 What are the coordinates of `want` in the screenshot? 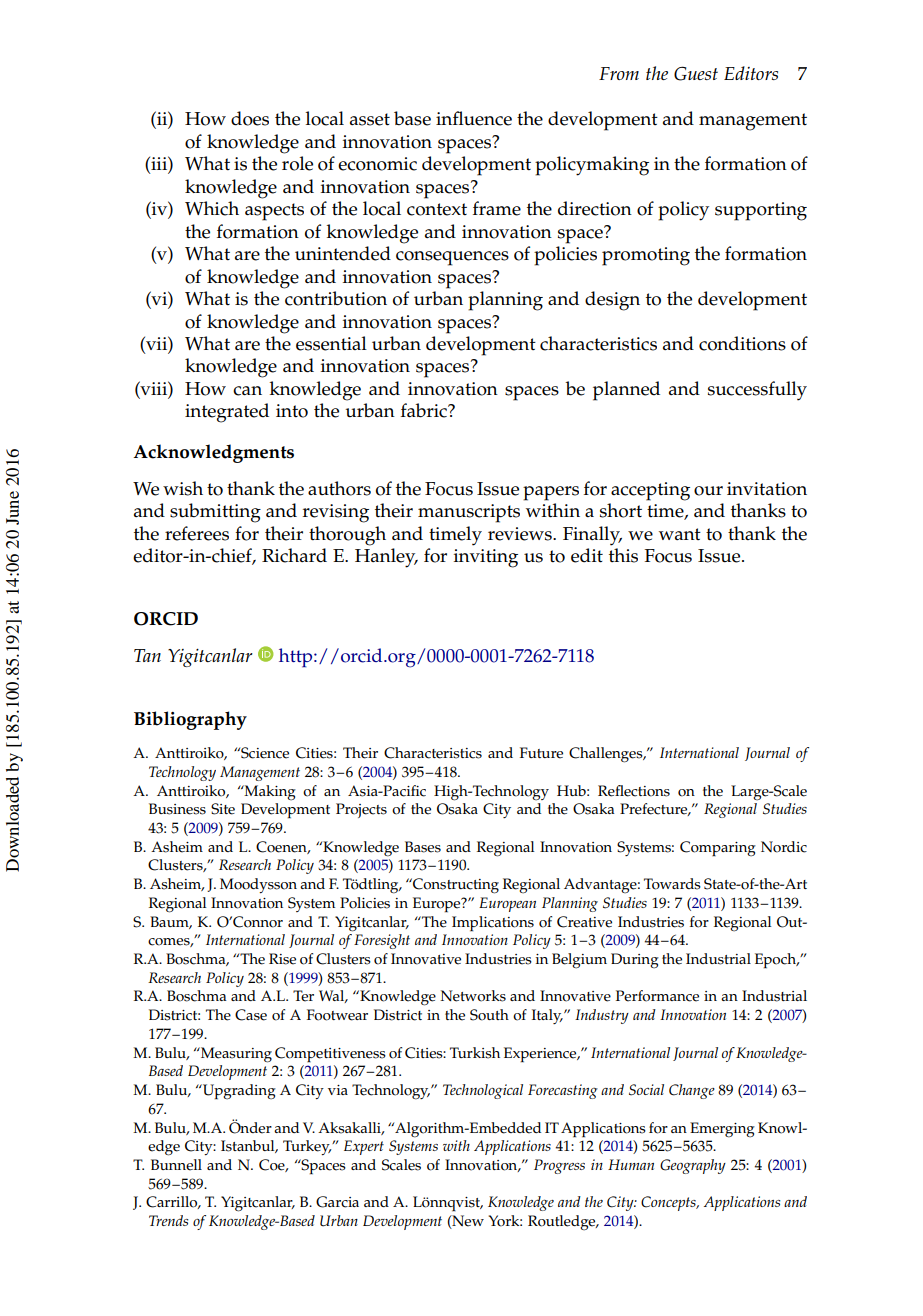 It's located at (680, 534).
